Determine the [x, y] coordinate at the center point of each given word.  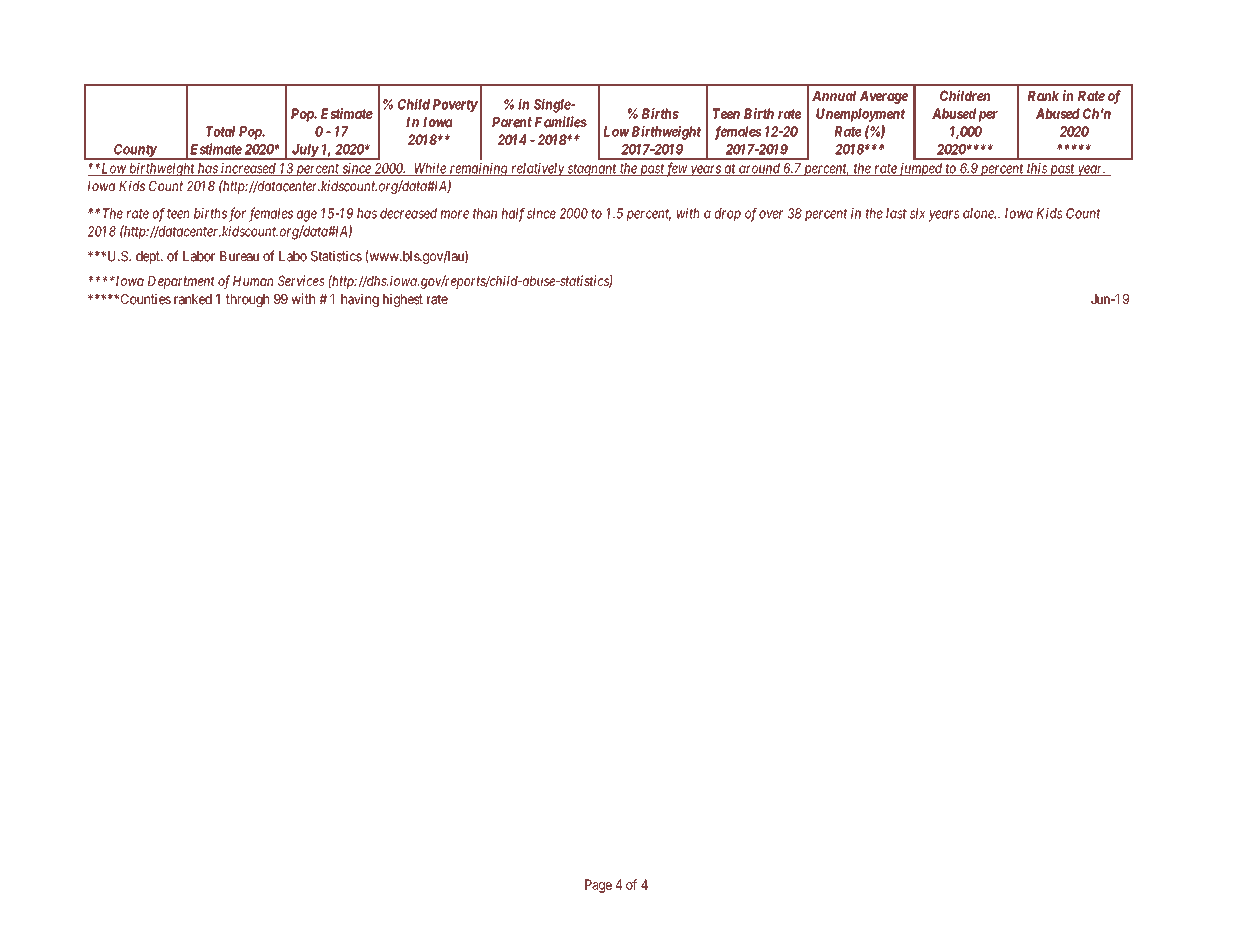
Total [220, 131]
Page [598, 886]
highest [403, 300]
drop [728, 214]
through [247, 300]
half [513, 214]
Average [884, 97]
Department [181, 282]
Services [301, 280]
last [896, 213]
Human [253, 281]
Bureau [239, 256]
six [918, 213]
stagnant [592, 170]
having [360, 300]
